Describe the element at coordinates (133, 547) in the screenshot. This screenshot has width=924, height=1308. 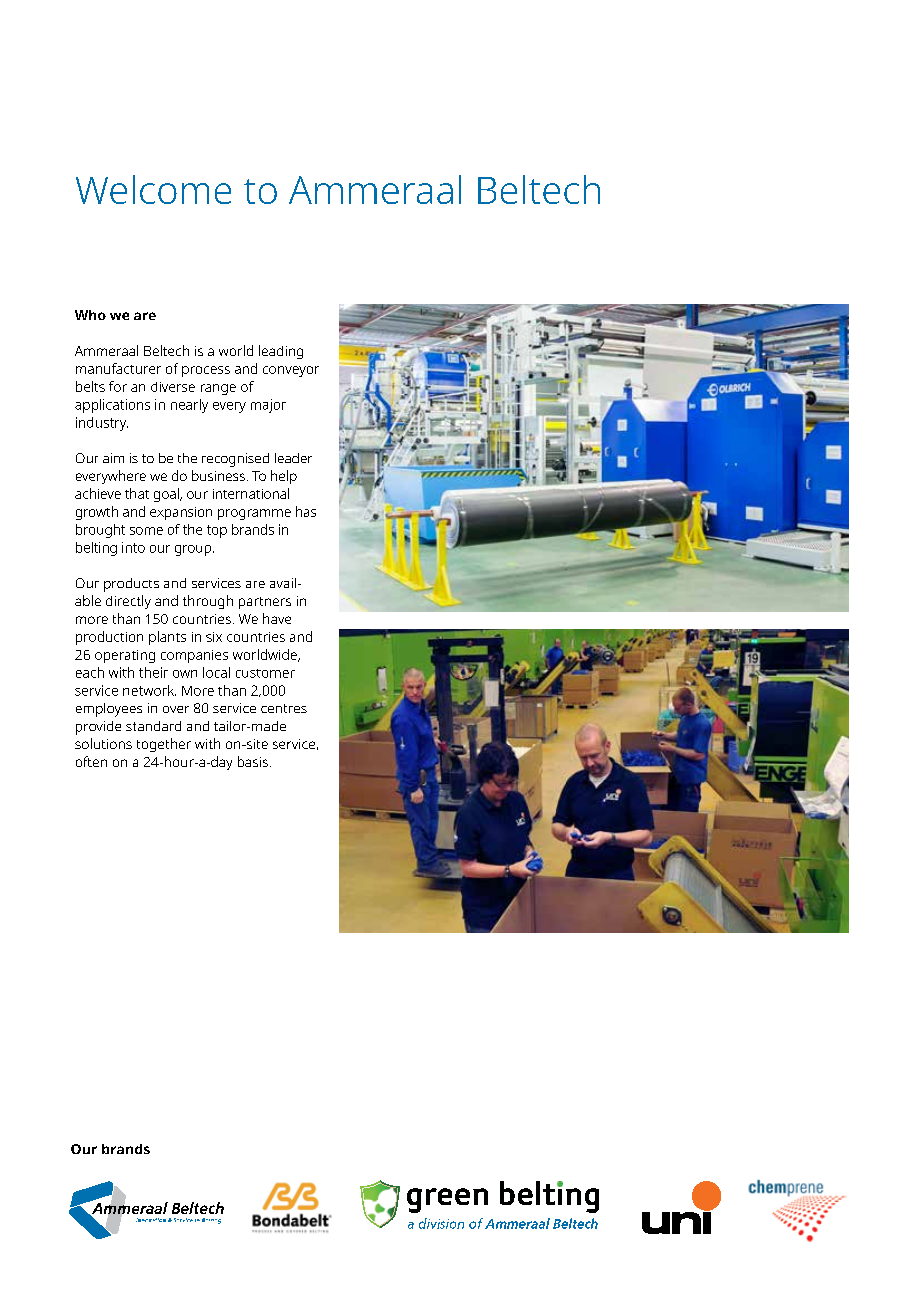
I see `into` at that location.
